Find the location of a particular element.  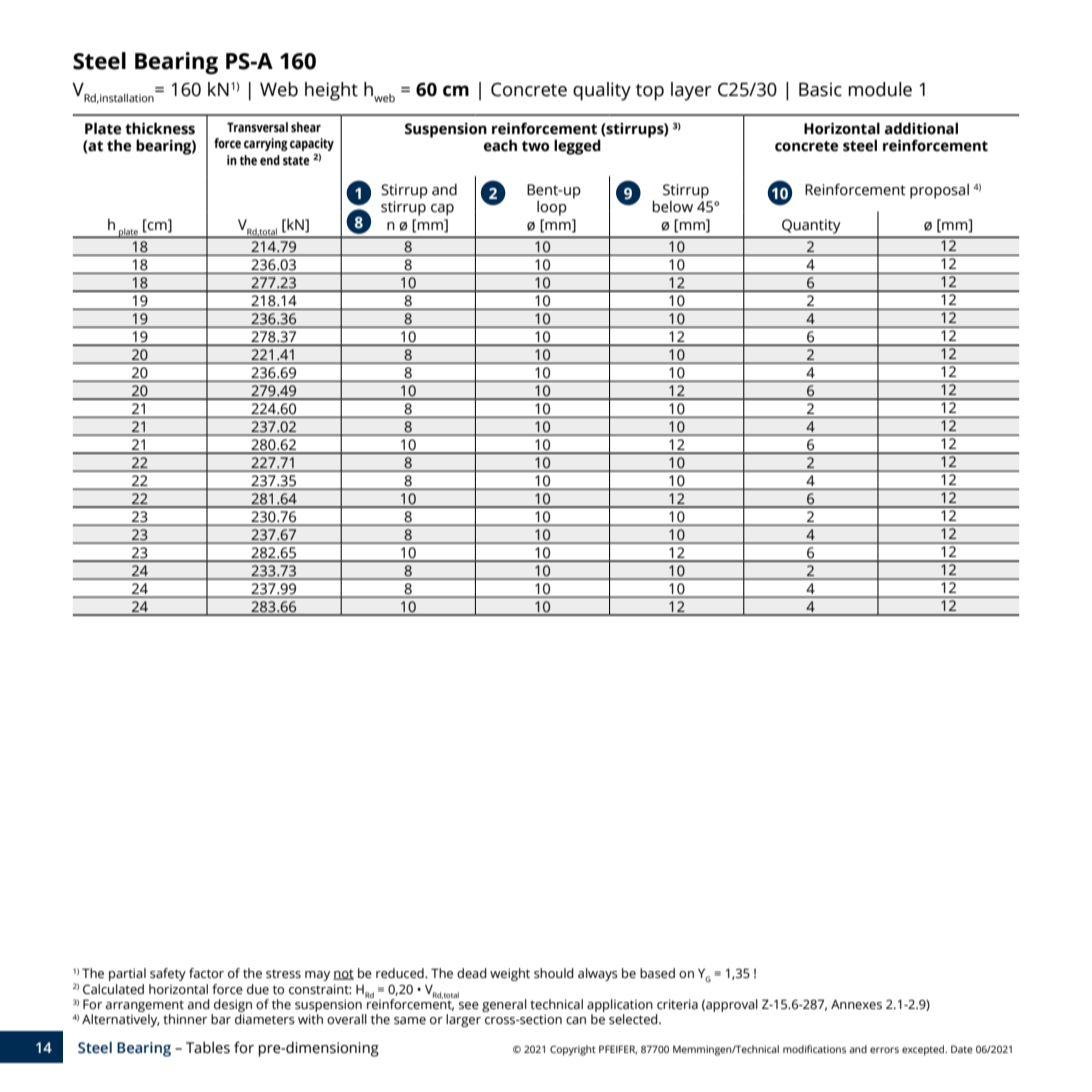

should is located at coordinates (554, 973).
